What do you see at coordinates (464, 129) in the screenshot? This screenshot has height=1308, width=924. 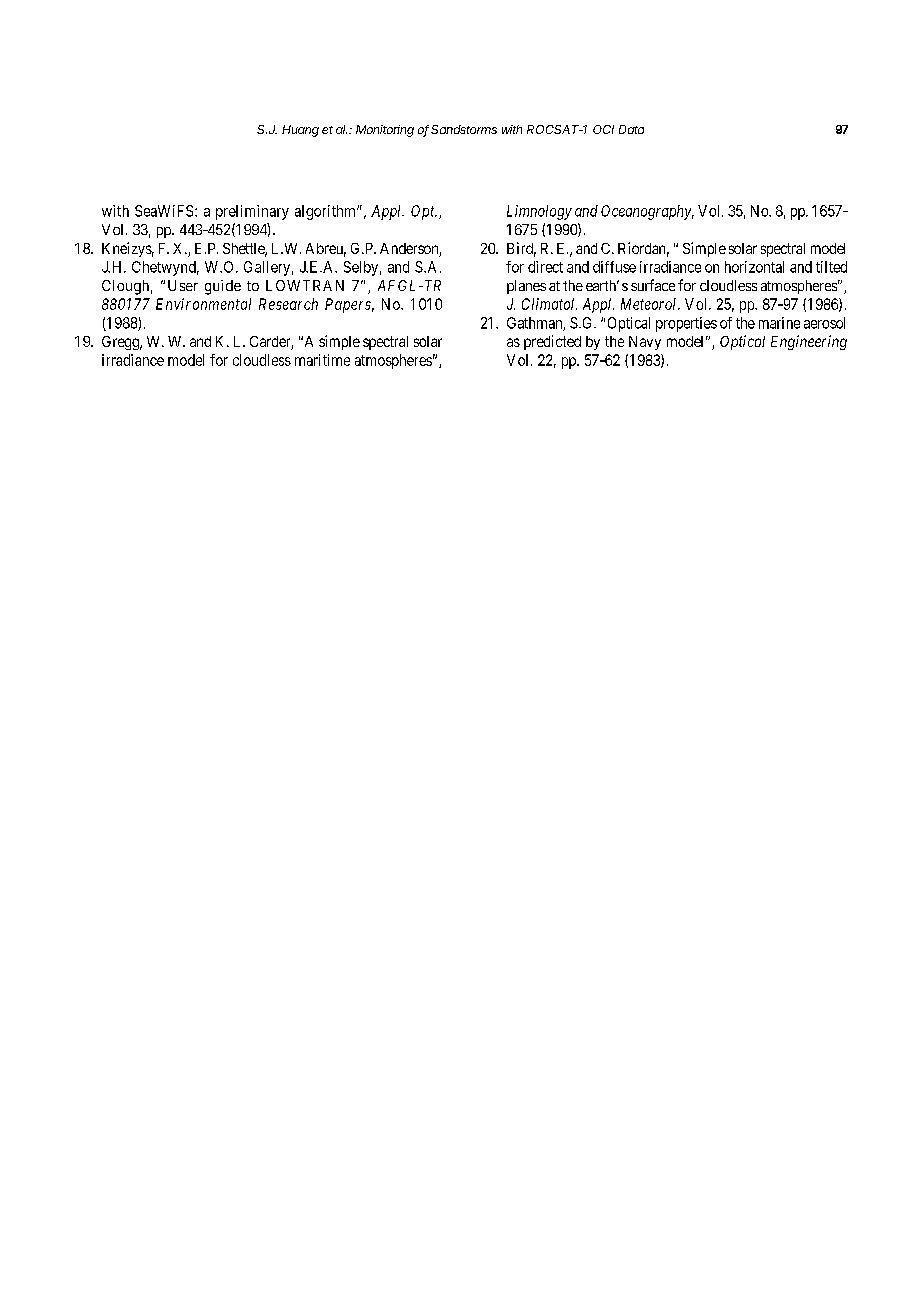 I see `Sandstorms` at bounding box center [464, 129].
